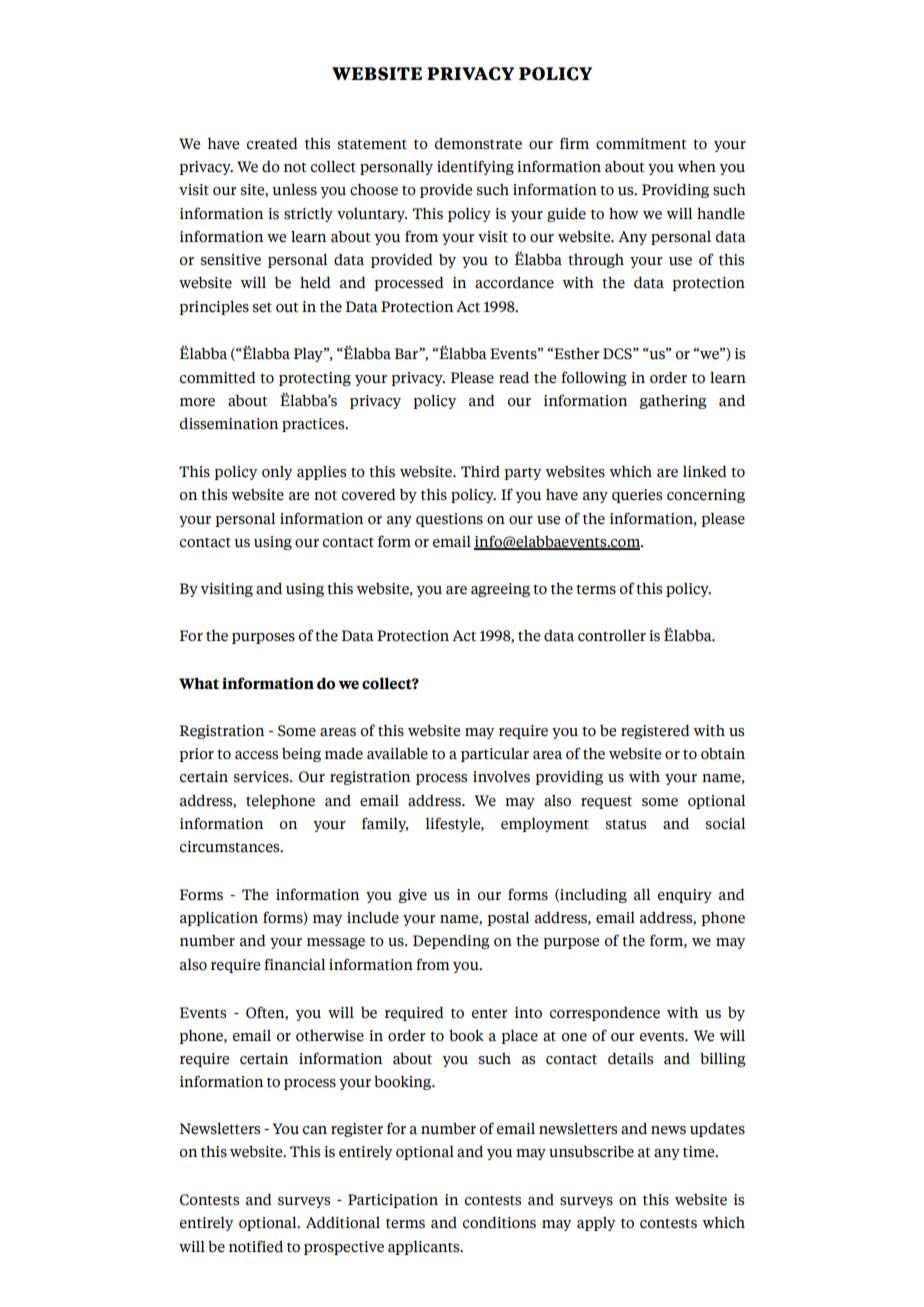 This document has width=924, height=1307. Describe the element at coordinates (256, 755) in the document. I see `access` at that location.
